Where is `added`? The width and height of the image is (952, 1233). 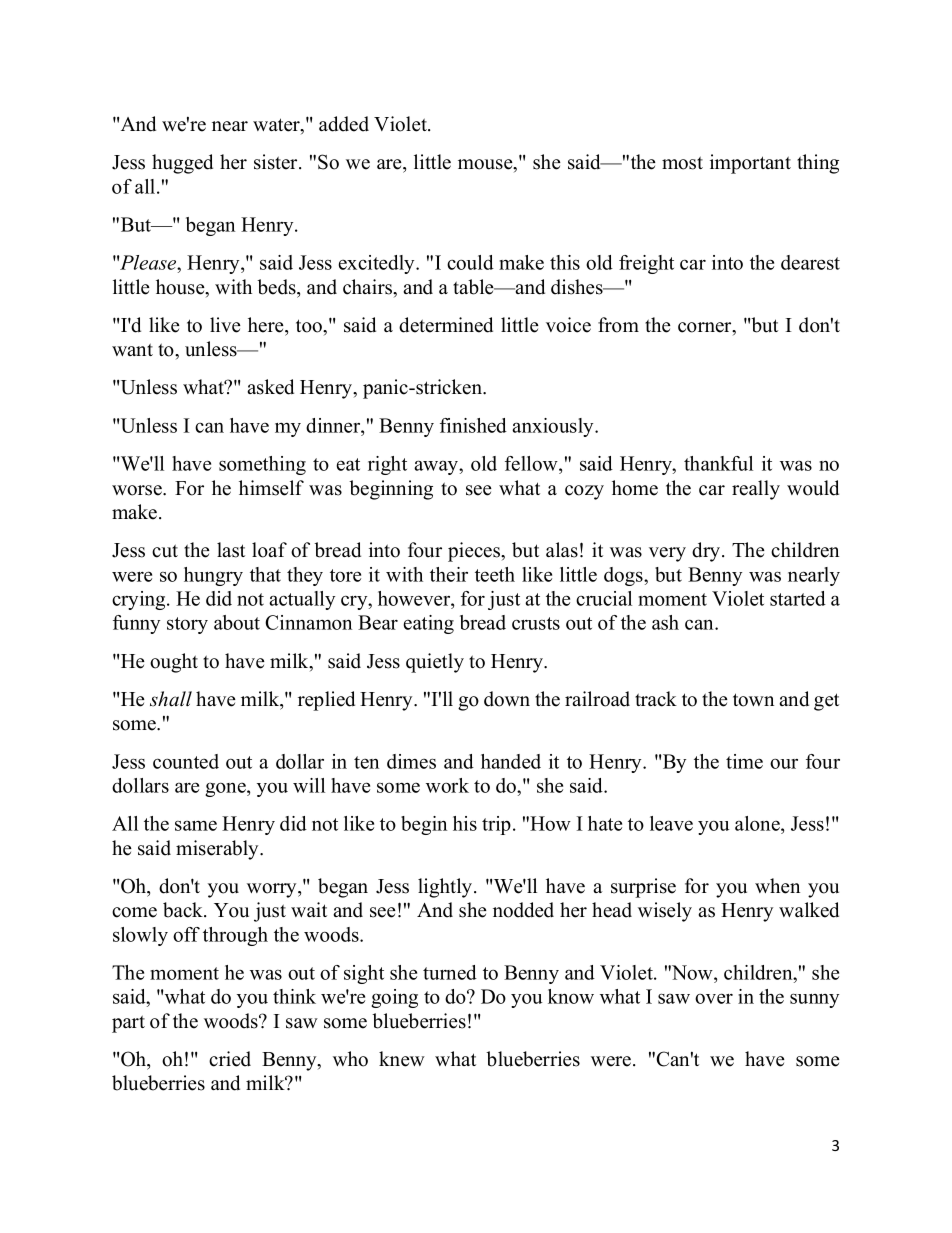 added is located at coordinates (344, 124).
